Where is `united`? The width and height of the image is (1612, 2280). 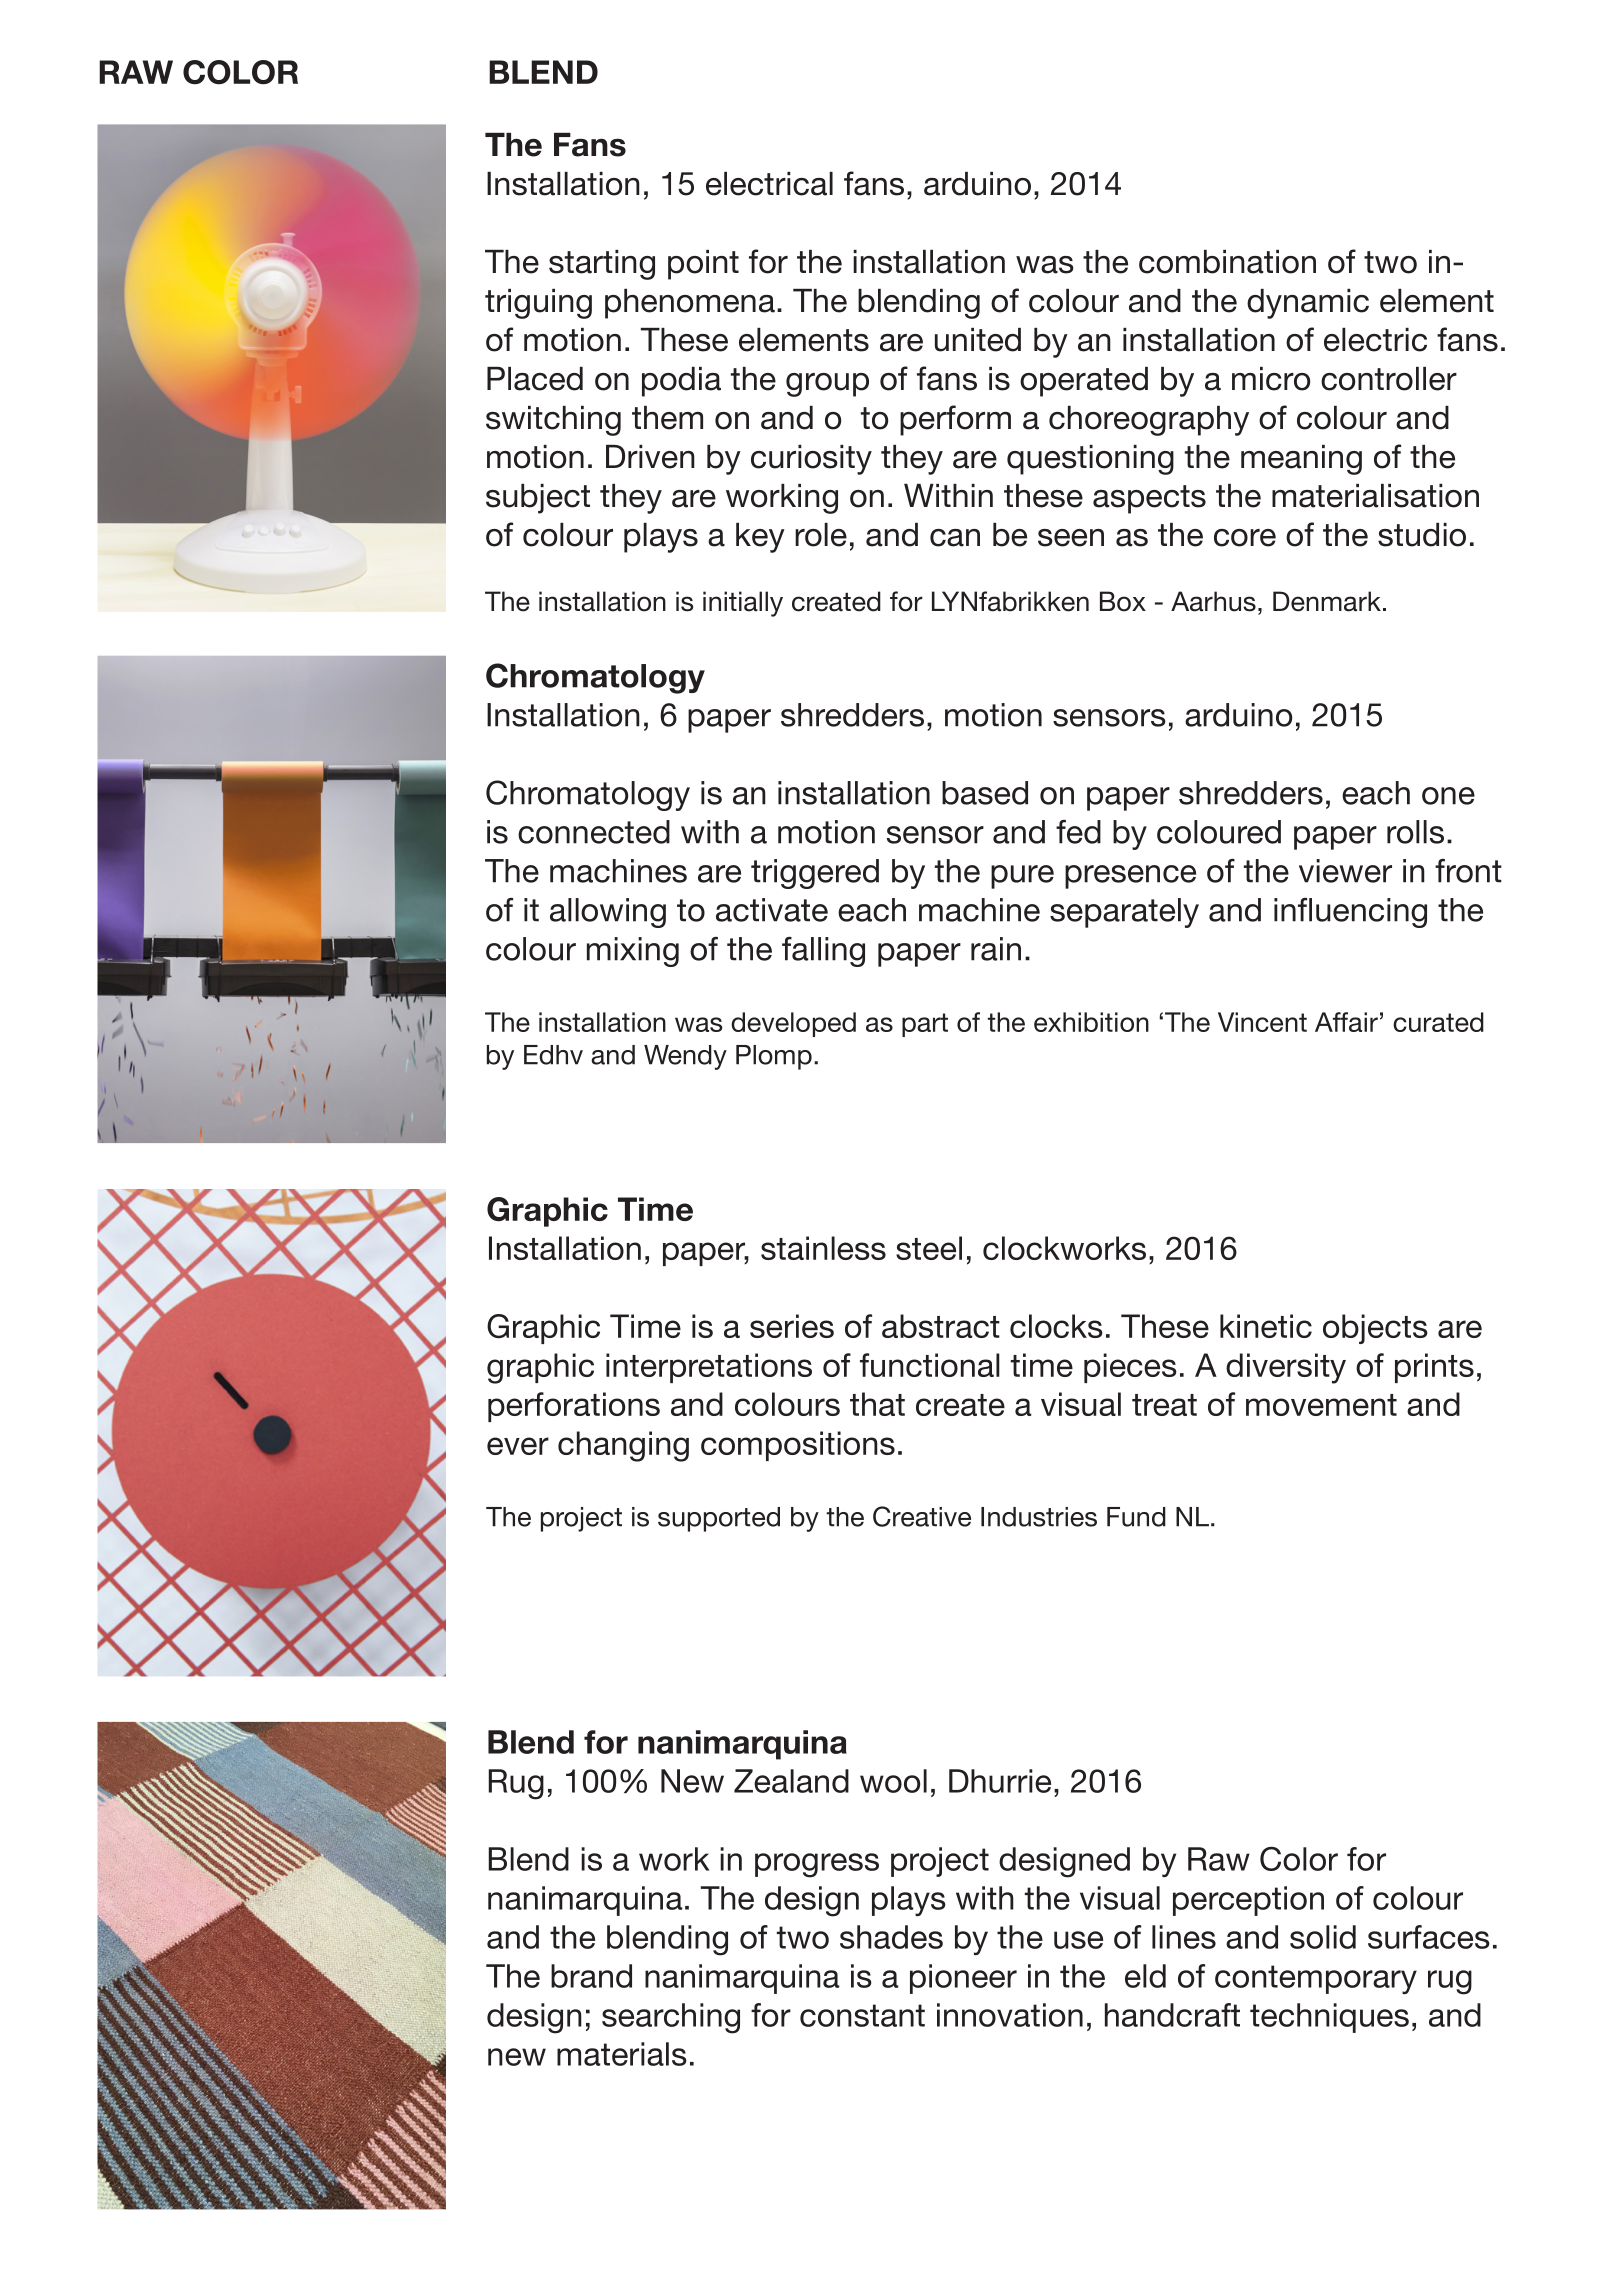
united is located at coordinates (978, 340).
